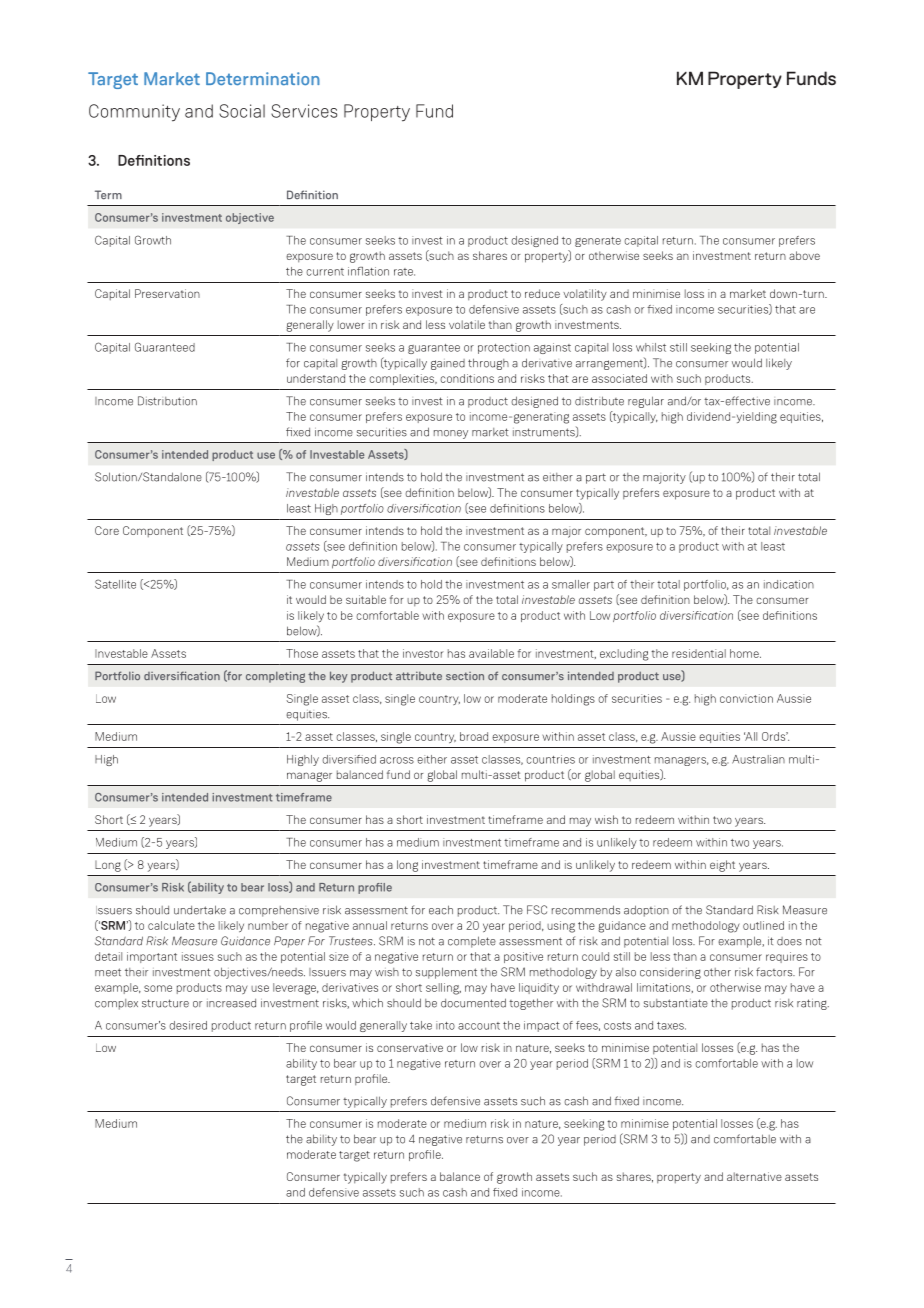 Image resolution: width=924 pixels, height=1308 pixels. What do you see at coordinates (167, 401) in the document?
I see `Distribution` at bounding box center [167, 401].
